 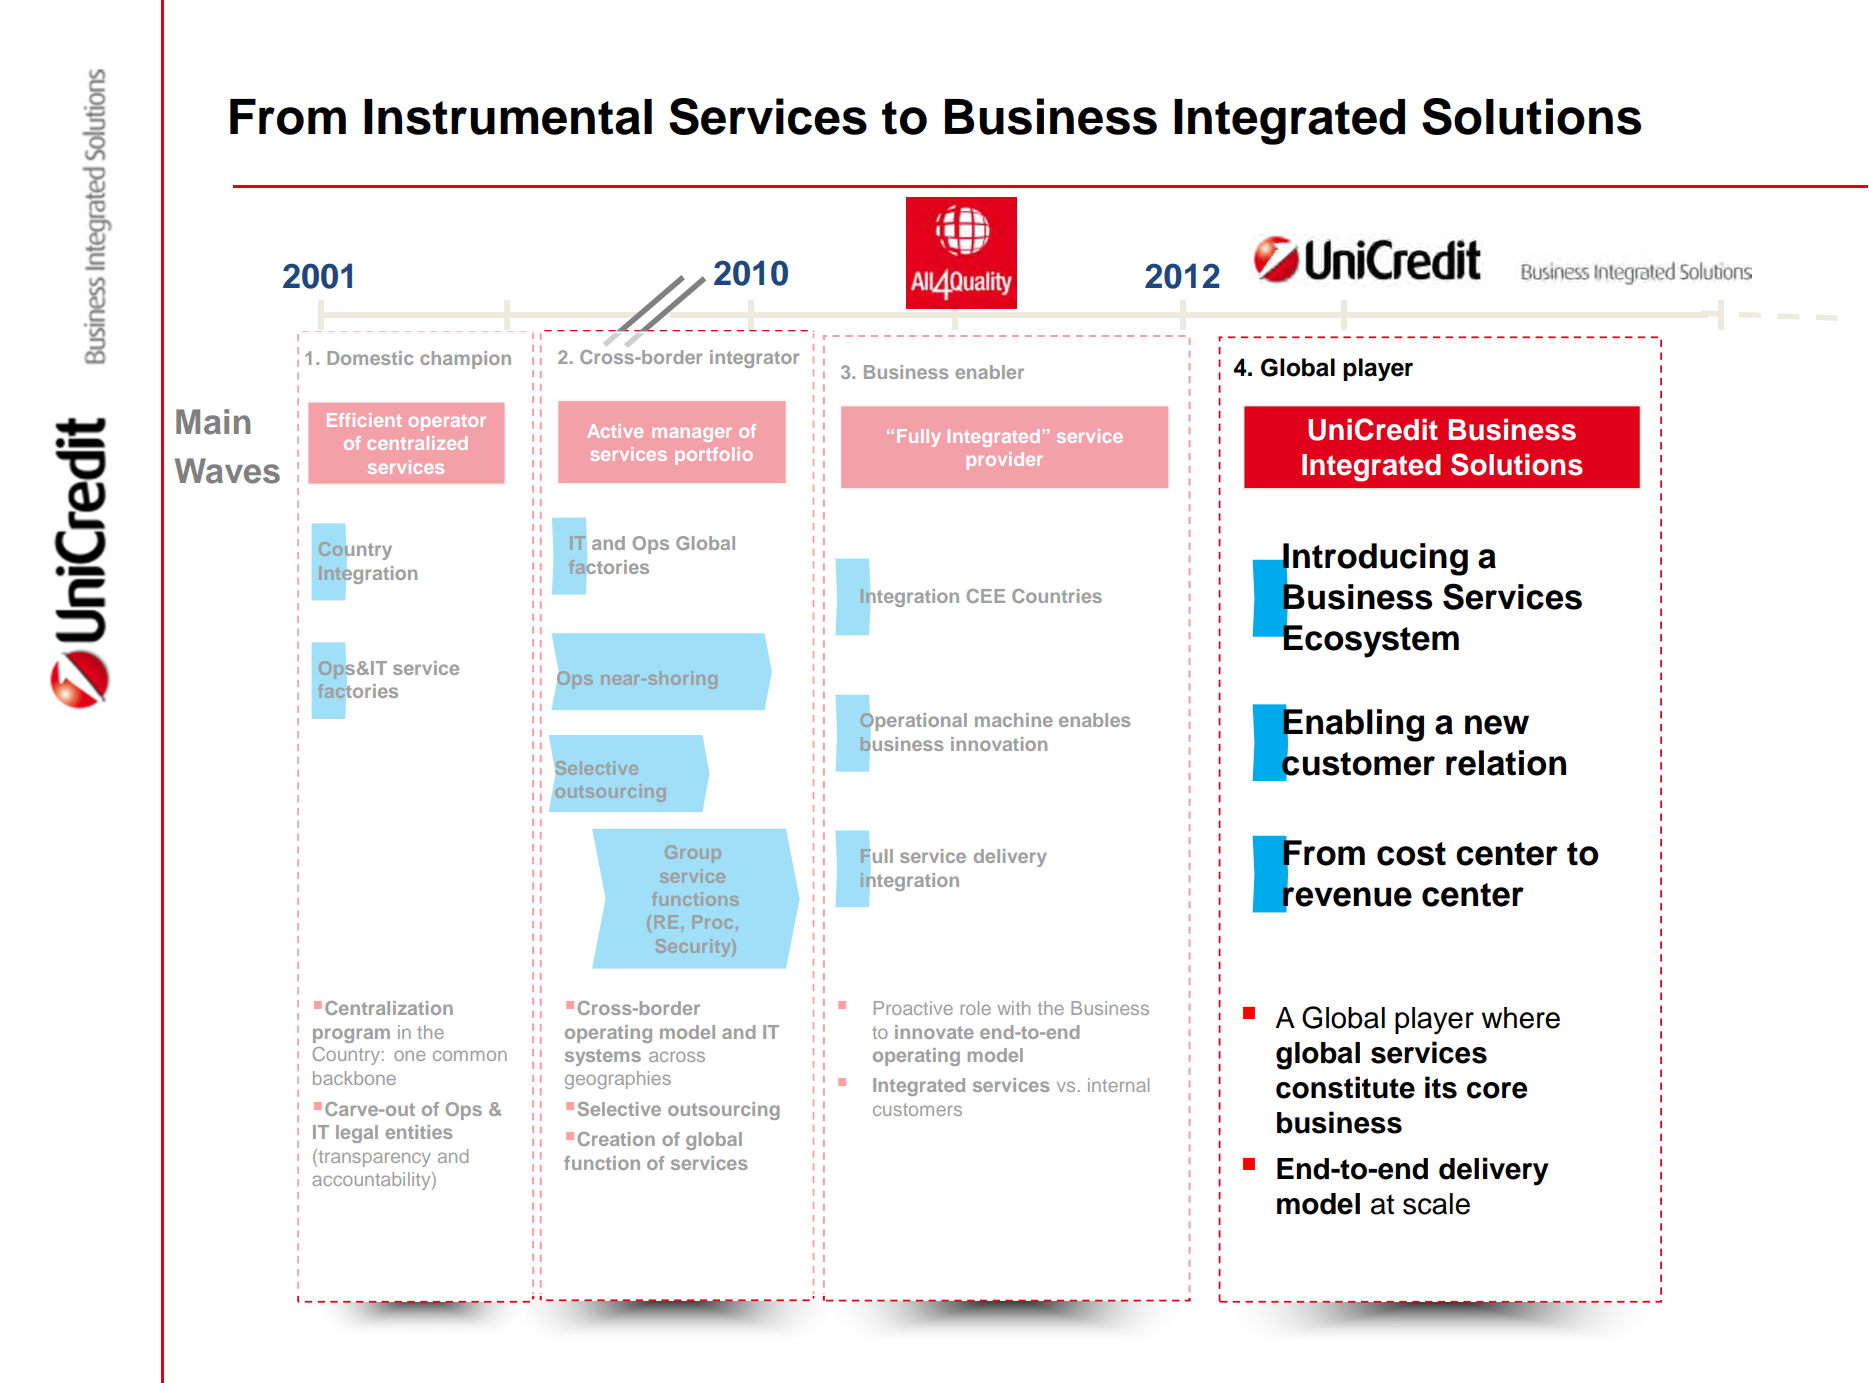 I want to click on enabler, so click(x=989, y=372).
